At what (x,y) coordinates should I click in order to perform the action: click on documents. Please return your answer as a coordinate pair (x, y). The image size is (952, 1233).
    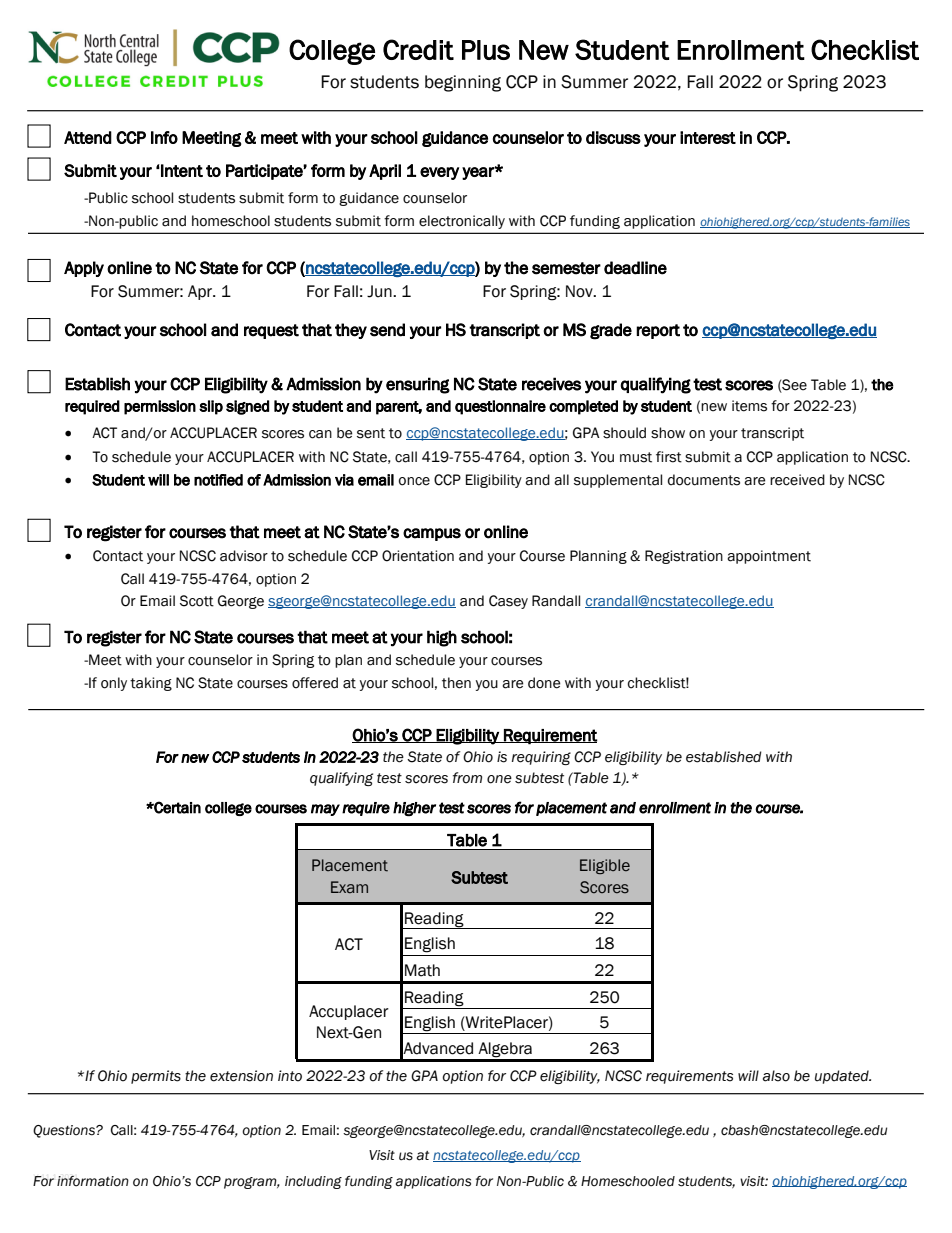
    Looking at the image, I should click on (704, 480).
